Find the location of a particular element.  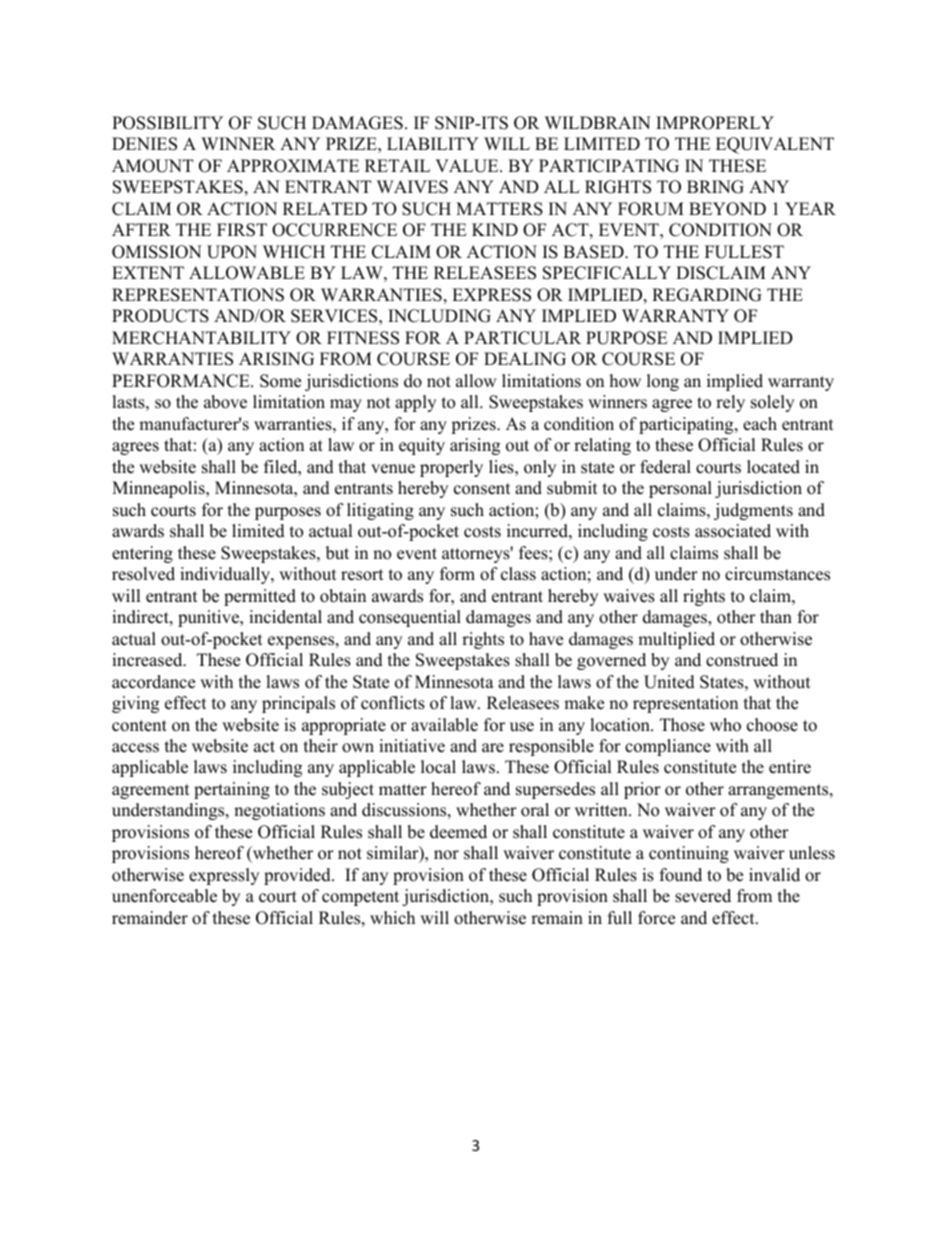

VALUE is located at coordinates (468, 166).
